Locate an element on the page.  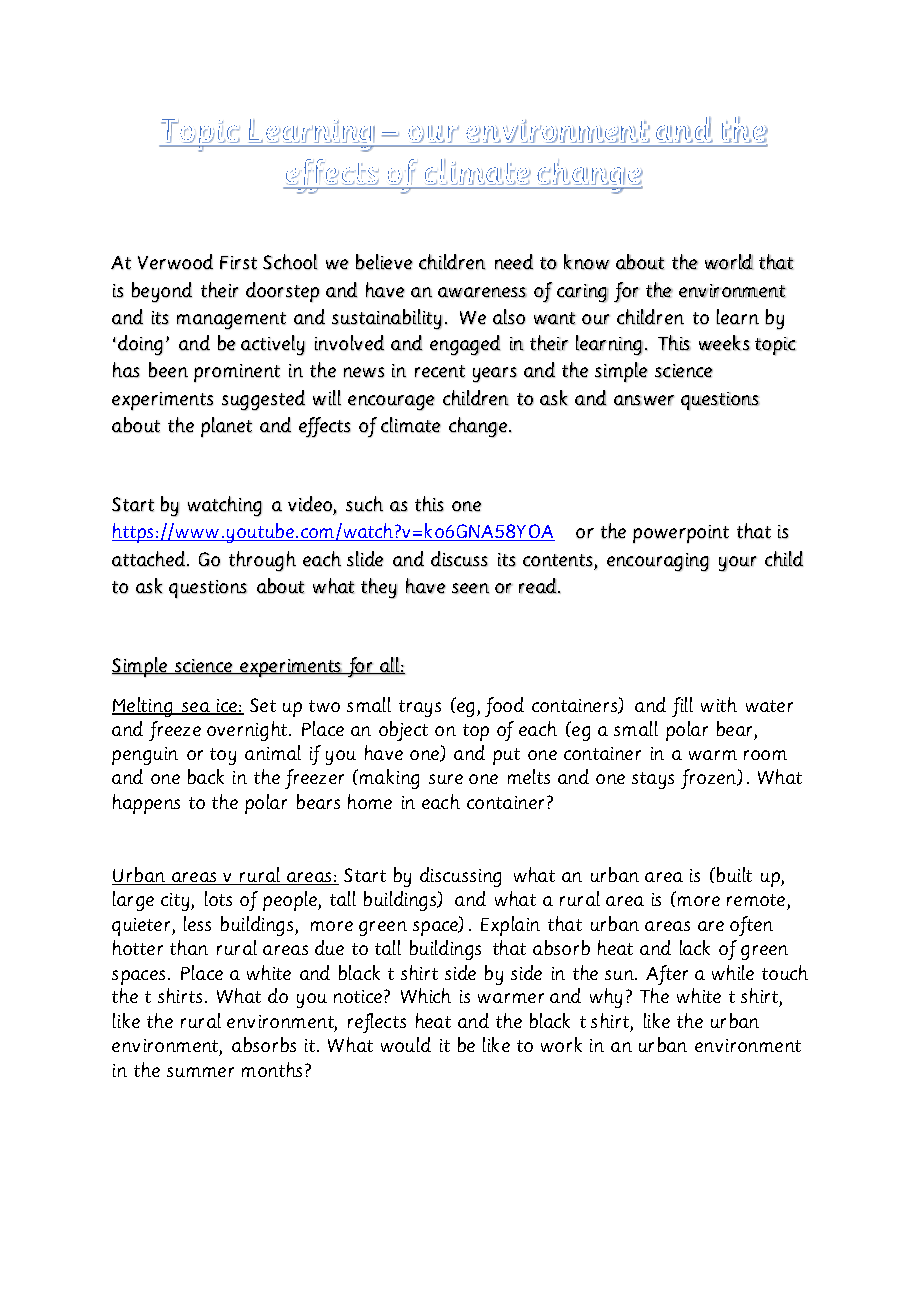
awareness is located at coordinates (482, 292).
